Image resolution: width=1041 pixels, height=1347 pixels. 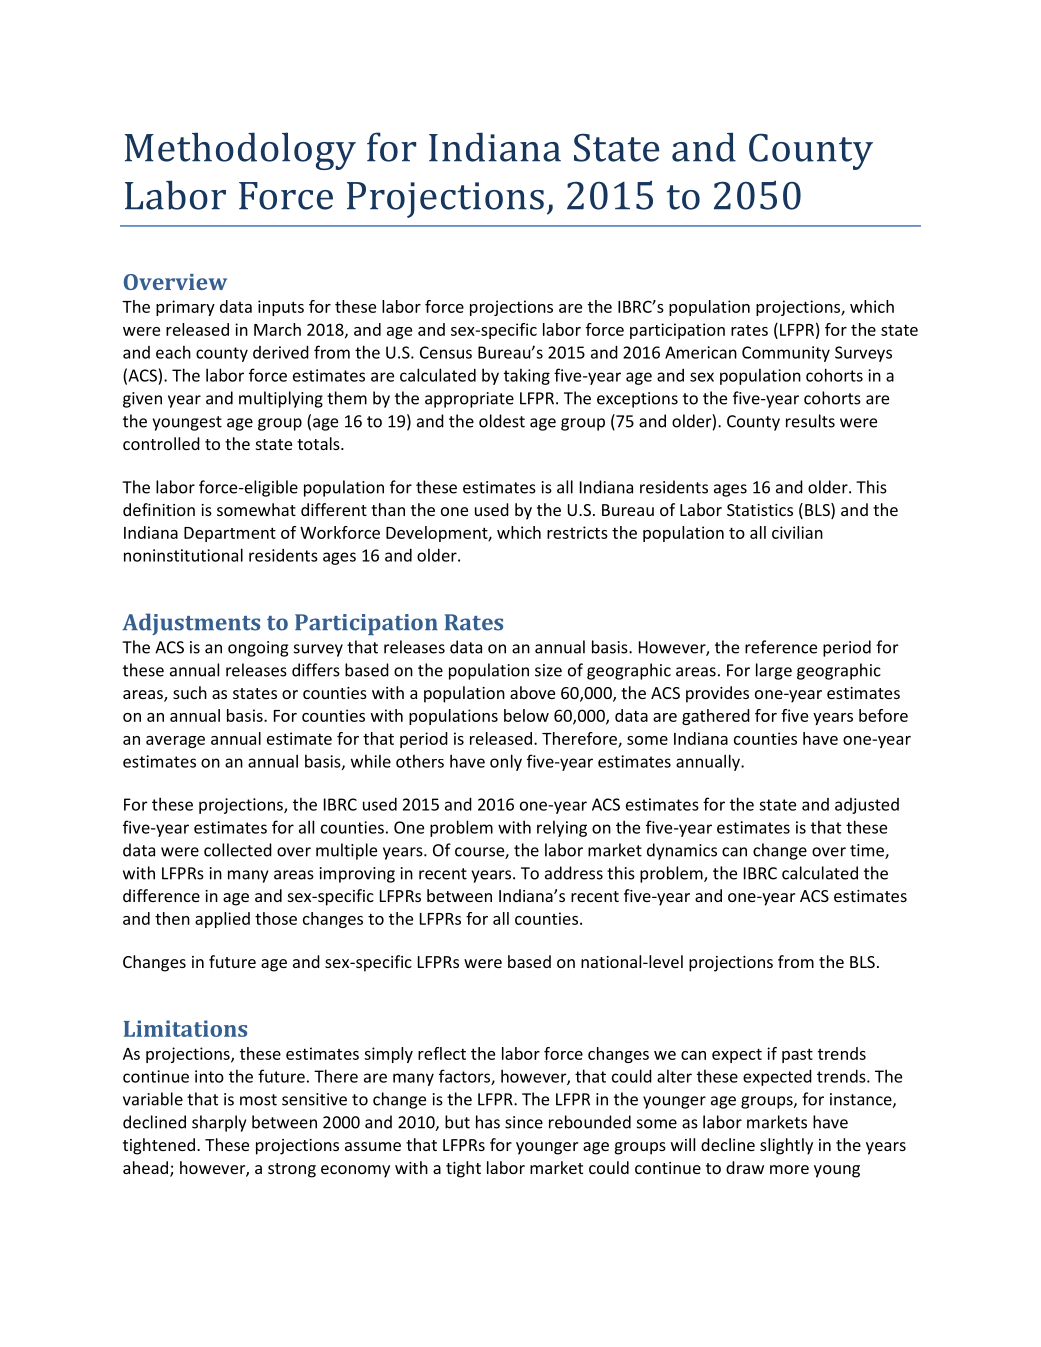 I want to click on Community, so click(x=786, y=354).
